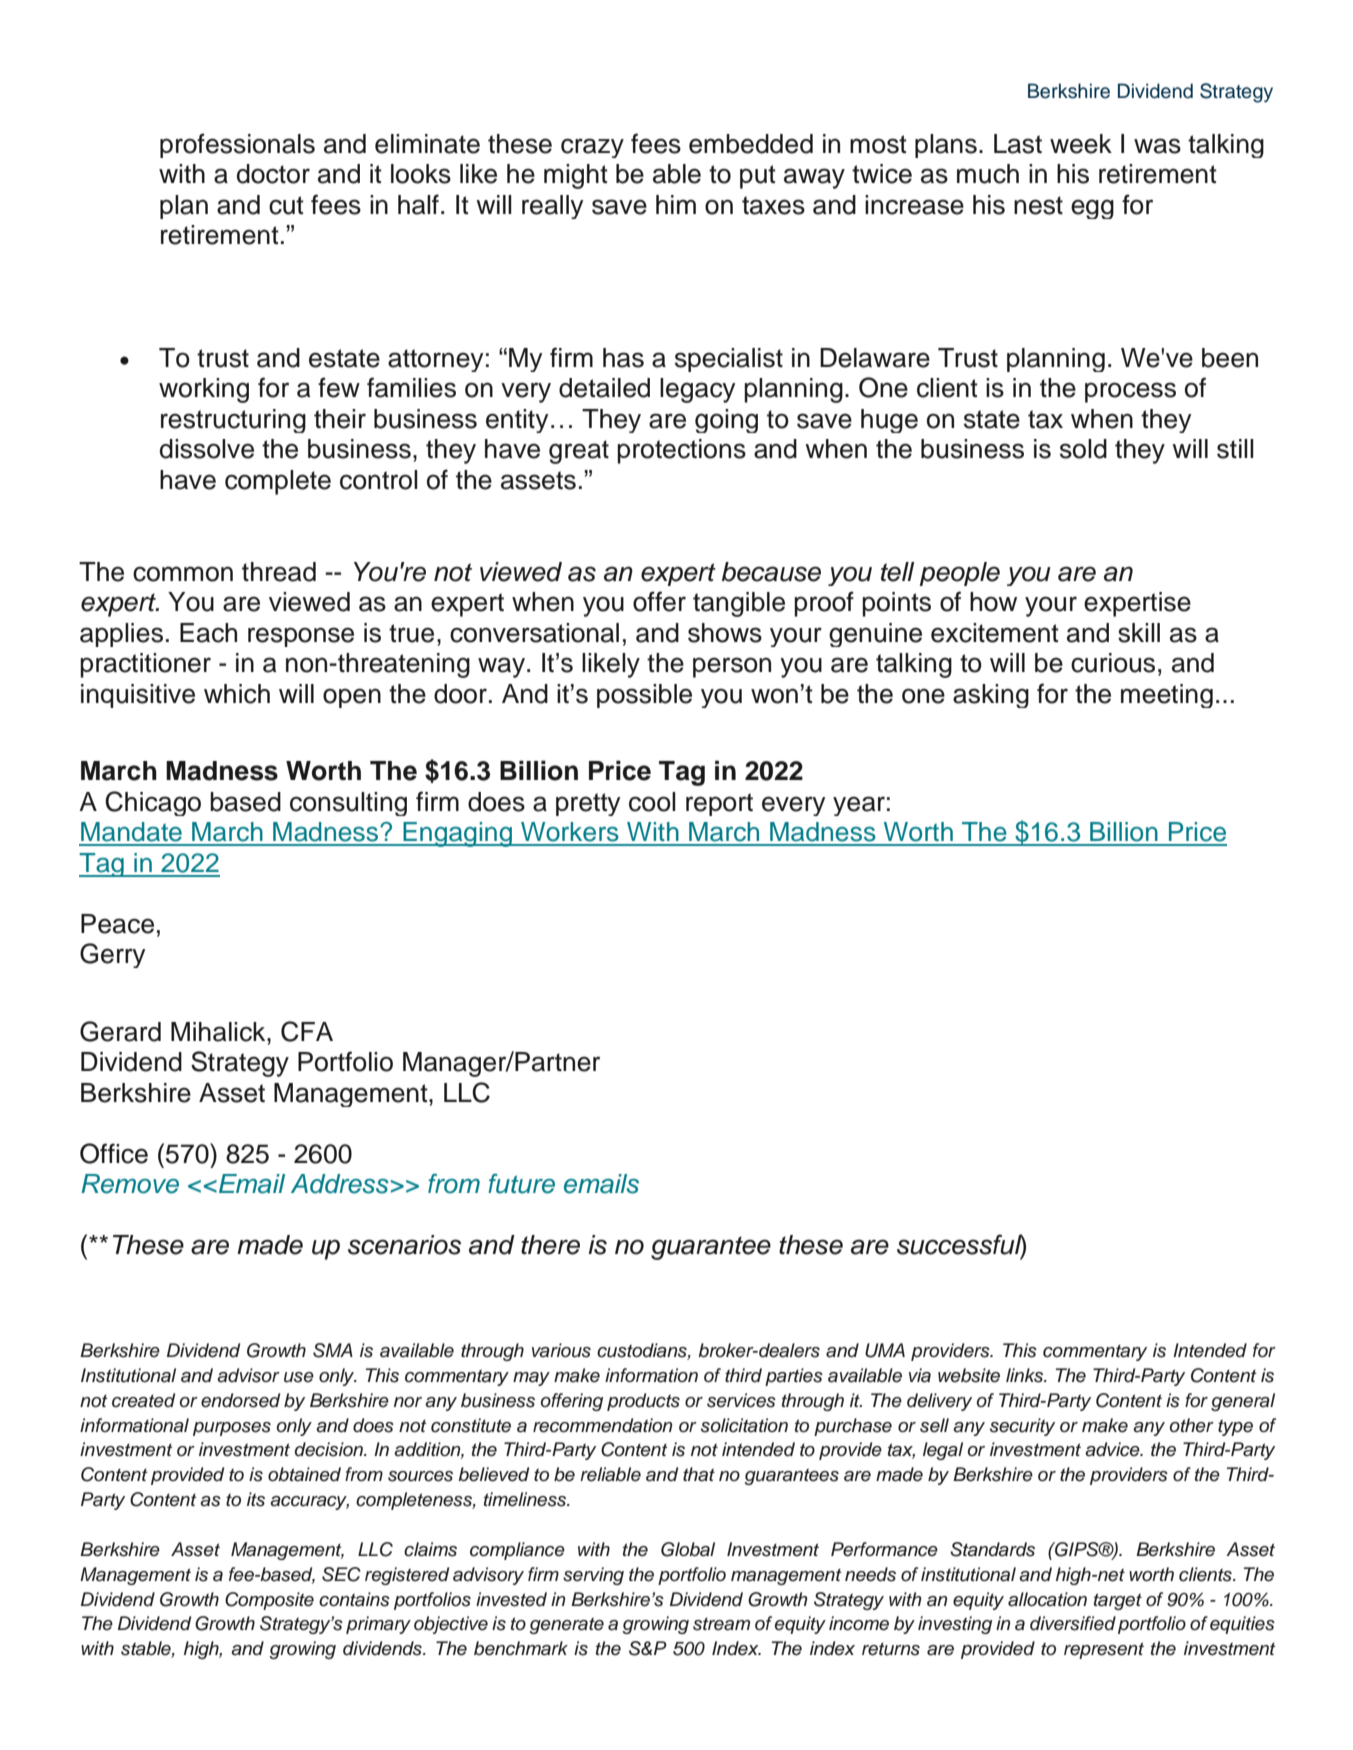 The height and width of the image is (1750, 1353). Describe the element at coordinates (237, 694) in the image. I see `which` at that location.
